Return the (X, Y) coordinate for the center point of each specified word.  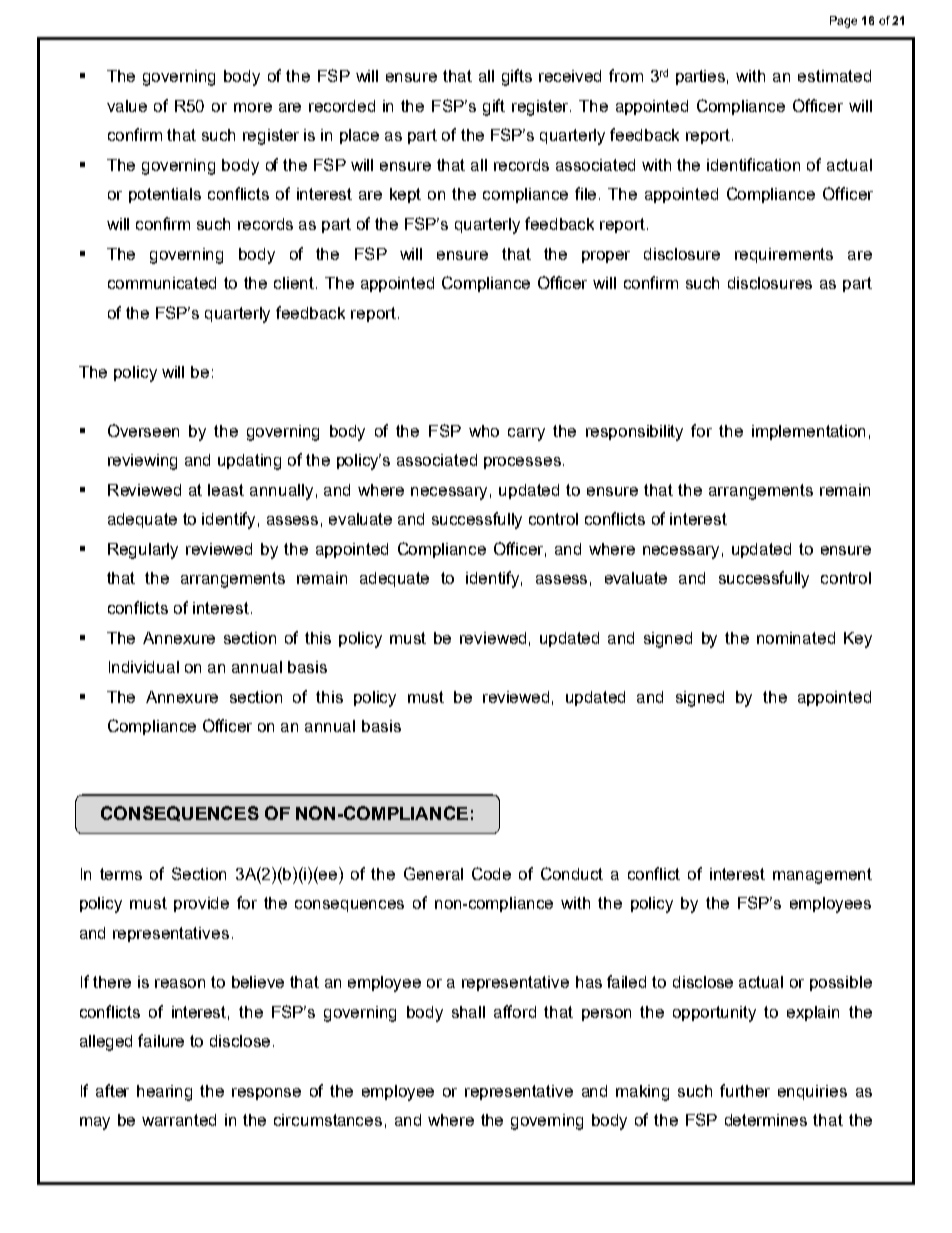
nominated (796, 638)
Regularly (143, 551)
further (745, 1090)
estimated (834, 76)
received (570, 76)
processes (522, 463)
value (127, 106)
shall (468, 1012)
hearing (164, 1093)
